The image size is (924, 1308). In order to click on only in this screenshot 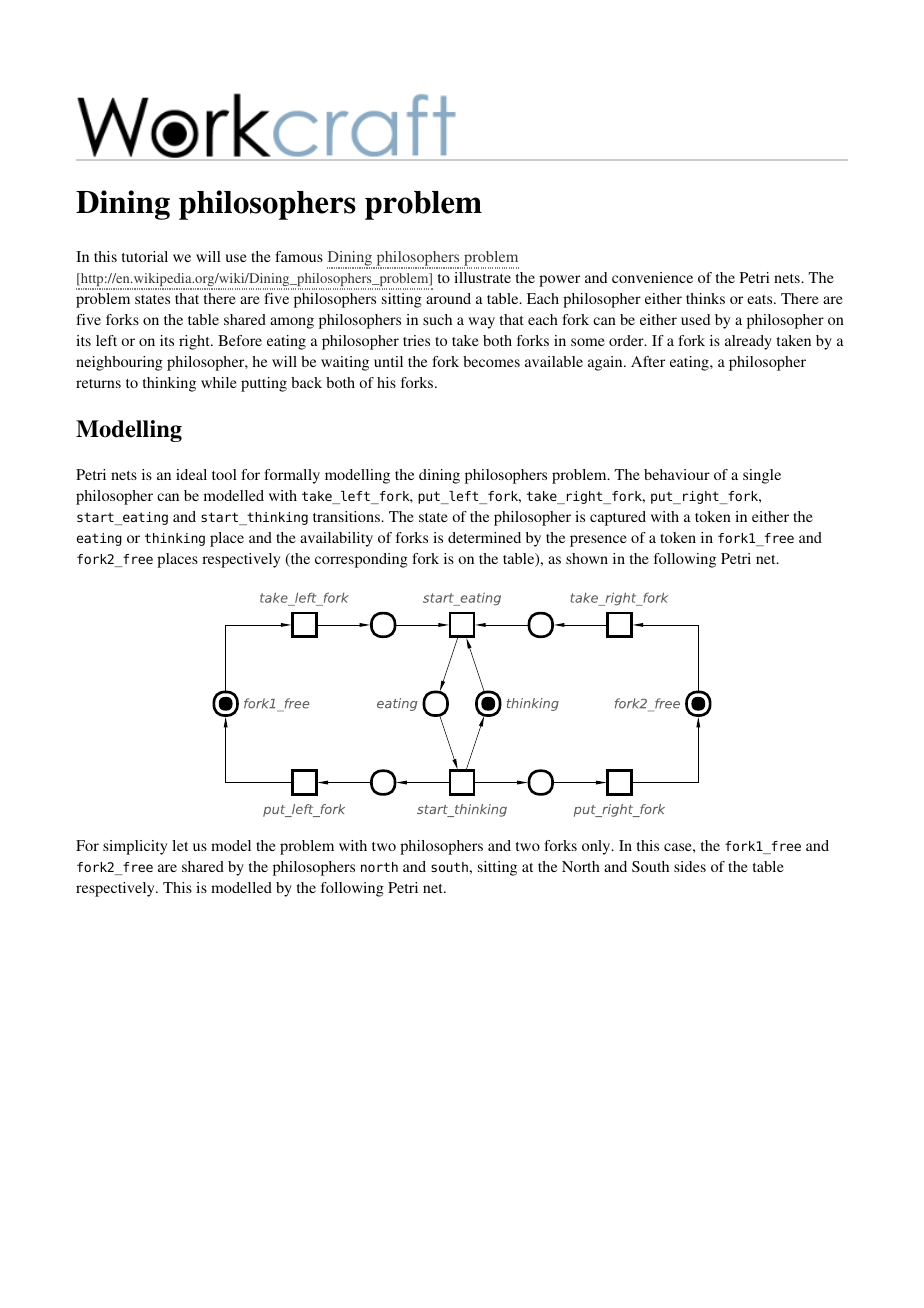, I will do `click(597, 847)`.
